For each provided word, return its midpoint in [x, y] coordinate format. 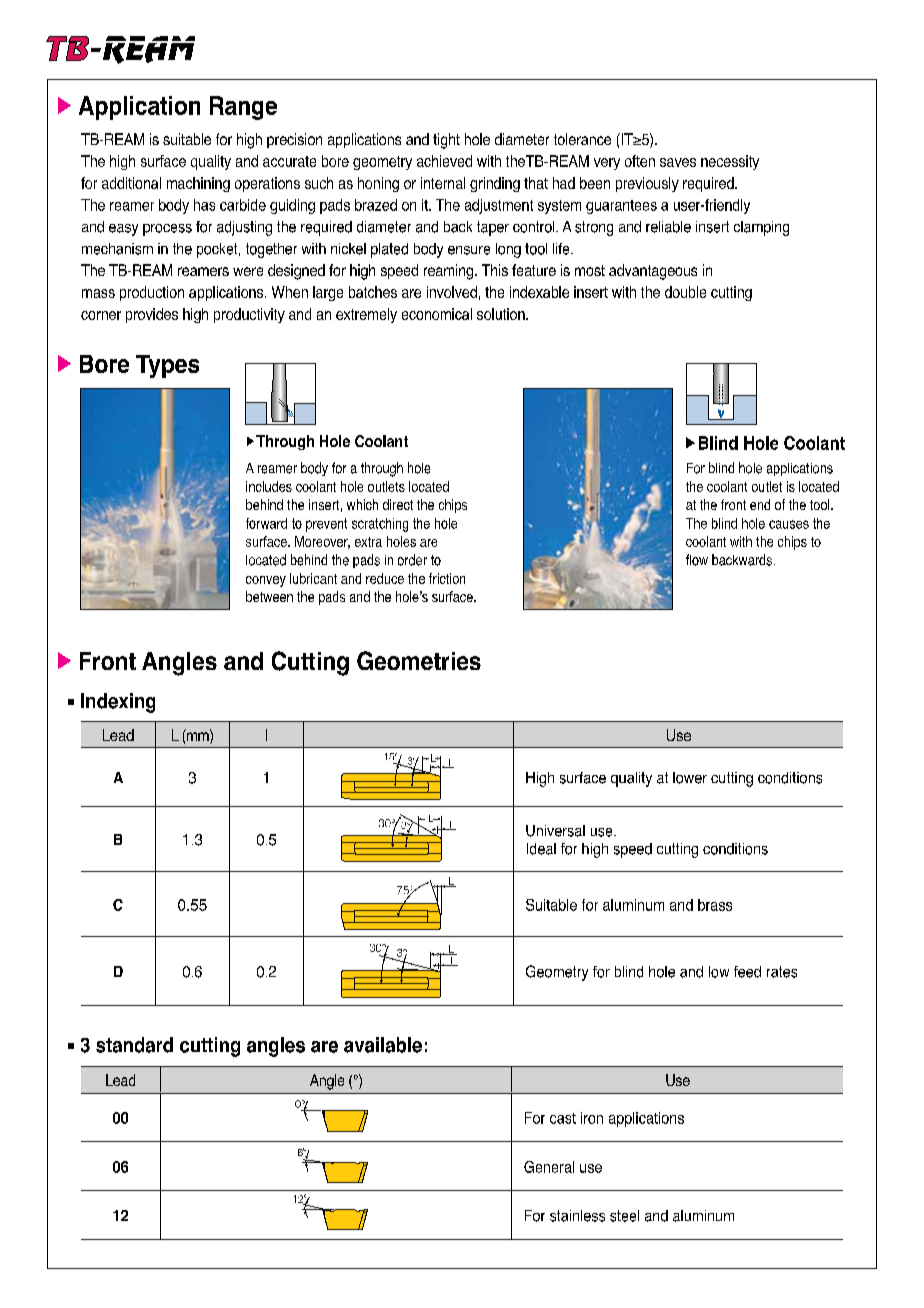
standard [134, 1045]
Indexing [118, 703]
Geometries [419, 660]
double [685, 292]
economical [437, 314]
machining [198, 184]
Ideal [541, 849]
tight [446, 141]
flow [697, 560]
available [383, 1045]
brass [715, 905]
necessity [730, 162]
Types [167, 366]
